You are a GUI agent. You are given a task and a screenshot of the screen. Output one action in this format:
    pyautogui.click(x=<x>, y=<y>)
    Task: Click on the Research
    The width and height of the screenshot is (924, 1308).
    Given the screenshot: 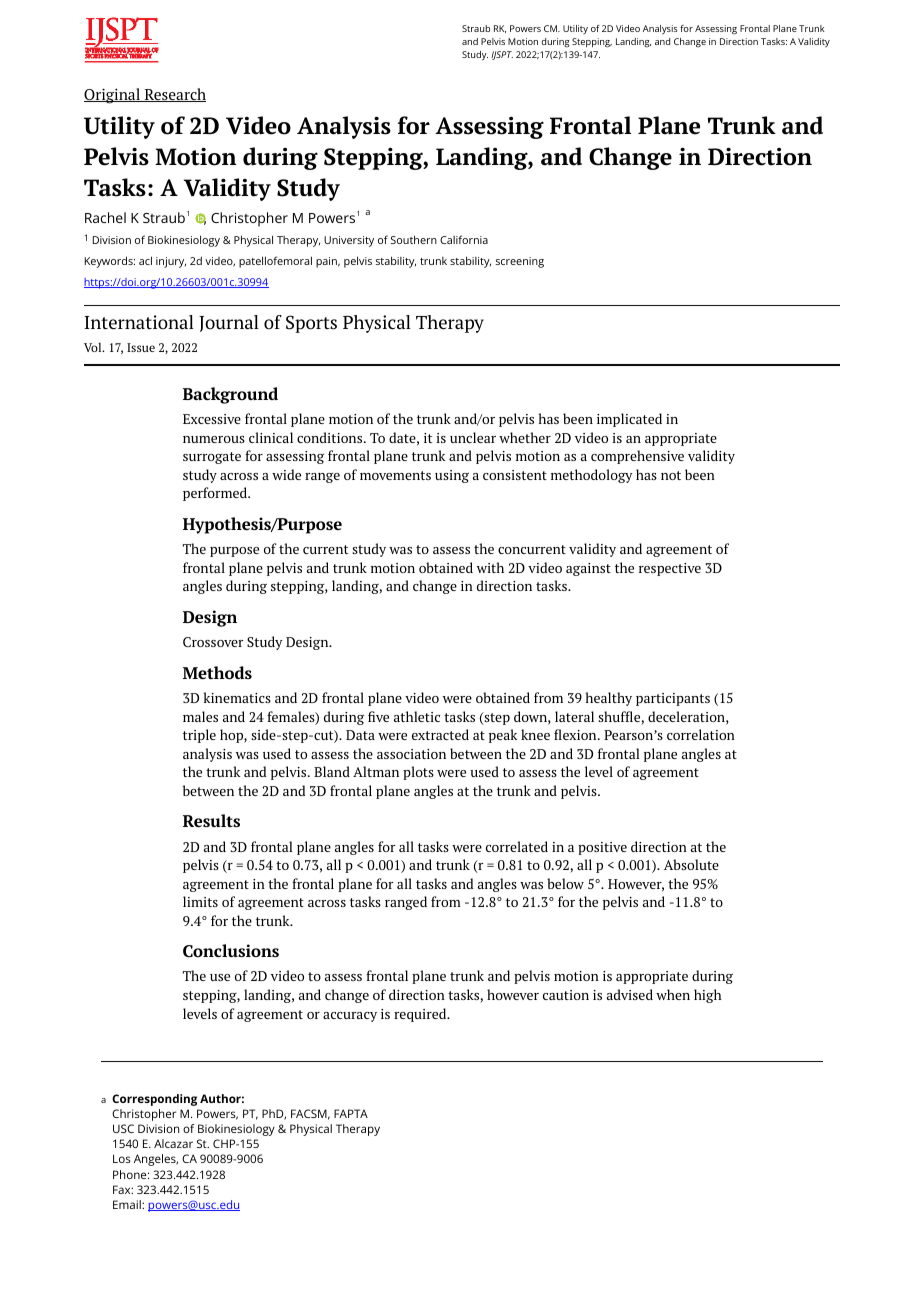 What is the action you would take?
    pyautogui.click(x=174, y=95)
